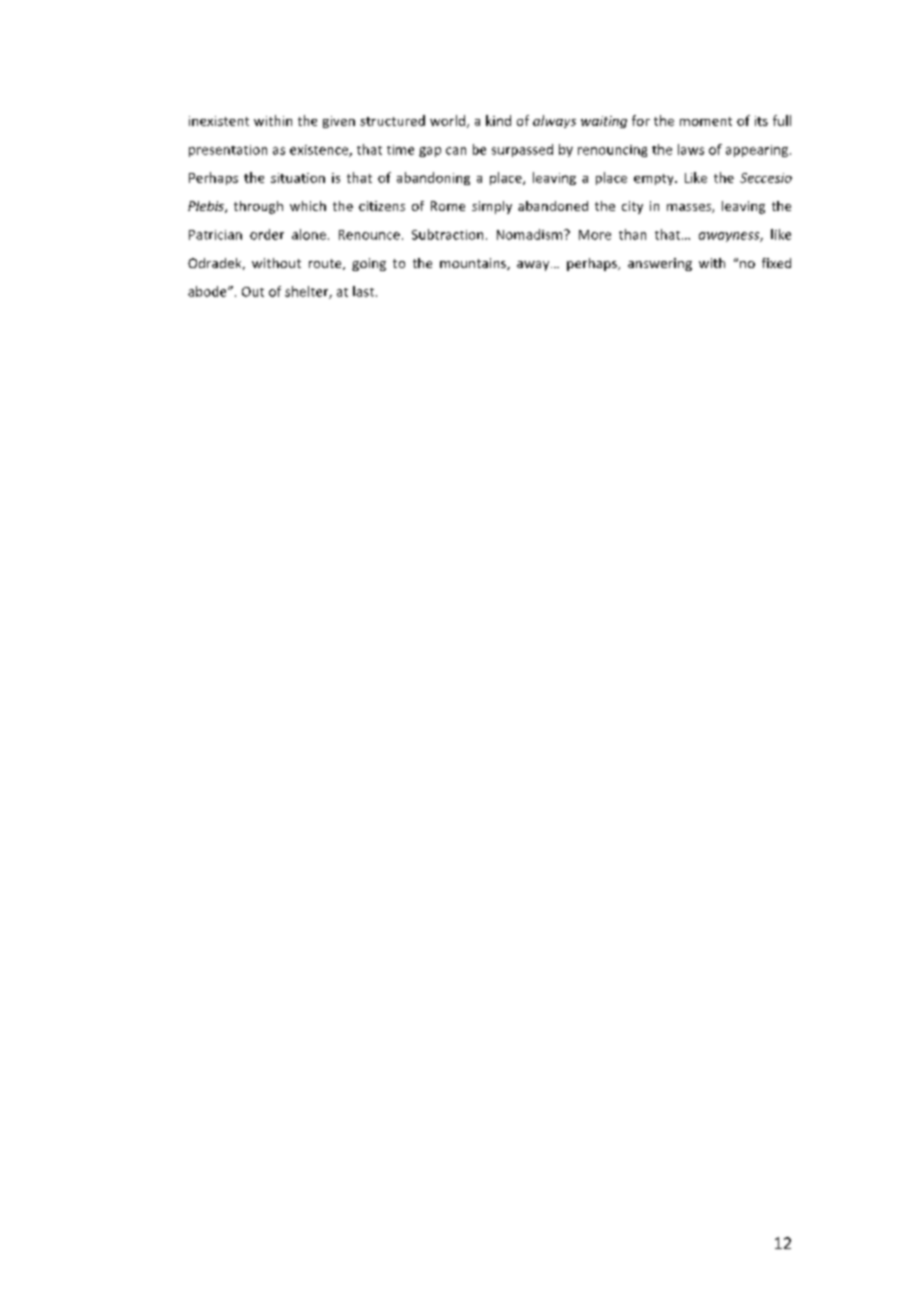  Describe the element at coordinates (208, 291) in the screenshot. I see `abode` at that location.
